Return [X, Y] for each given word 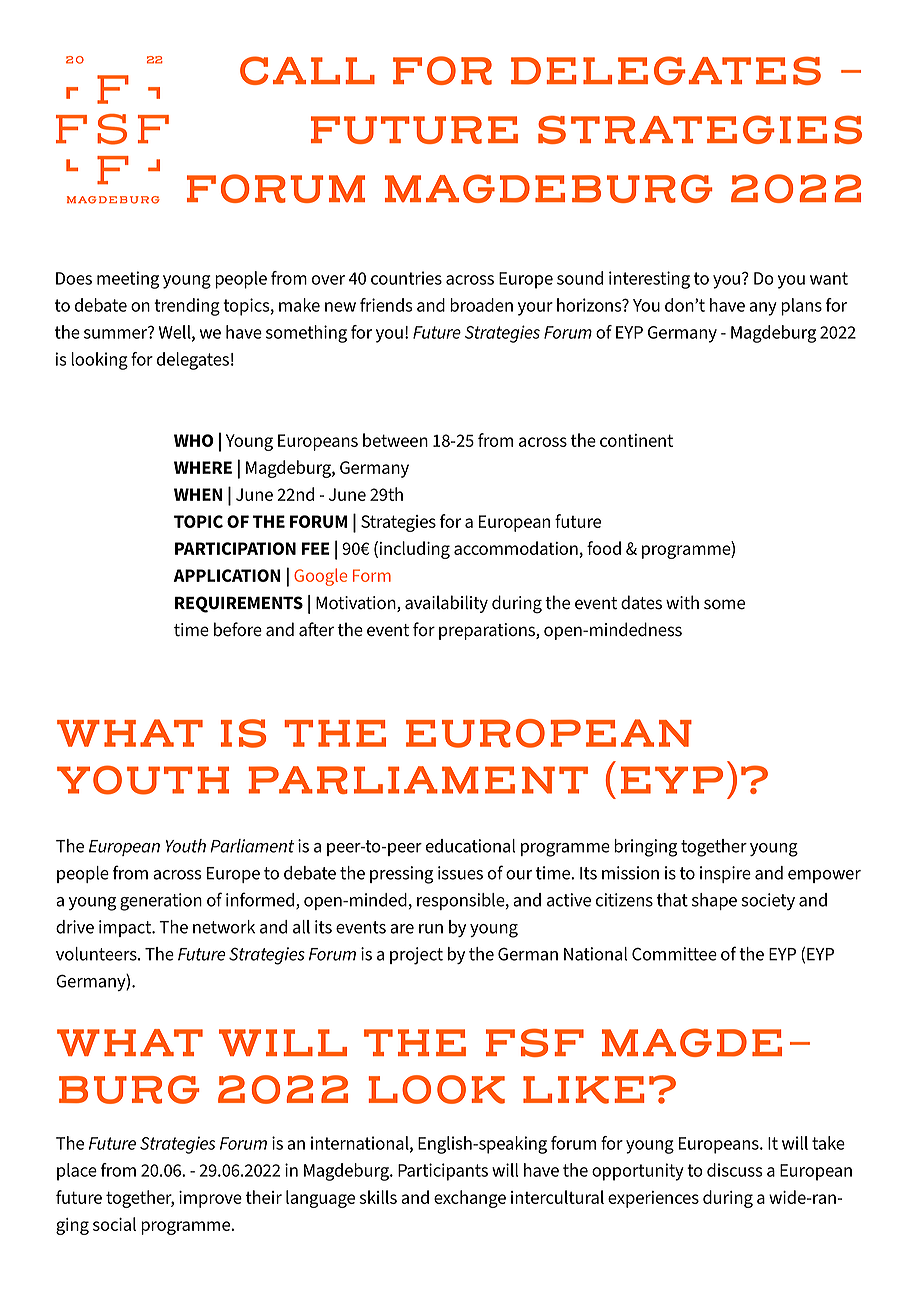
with [682, 602]
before [238, 629]
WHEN [198, 494]
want [829, 278]
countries [406, 278]
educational [470, 846]
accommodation [517, 549]
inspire [725, 874]
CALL [307, 70]
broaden [481, 305]
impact [126, 928]
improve [210, 1199]
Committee [674, 954]
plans [801, 307]
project [416, 956]
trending [187, 307]
